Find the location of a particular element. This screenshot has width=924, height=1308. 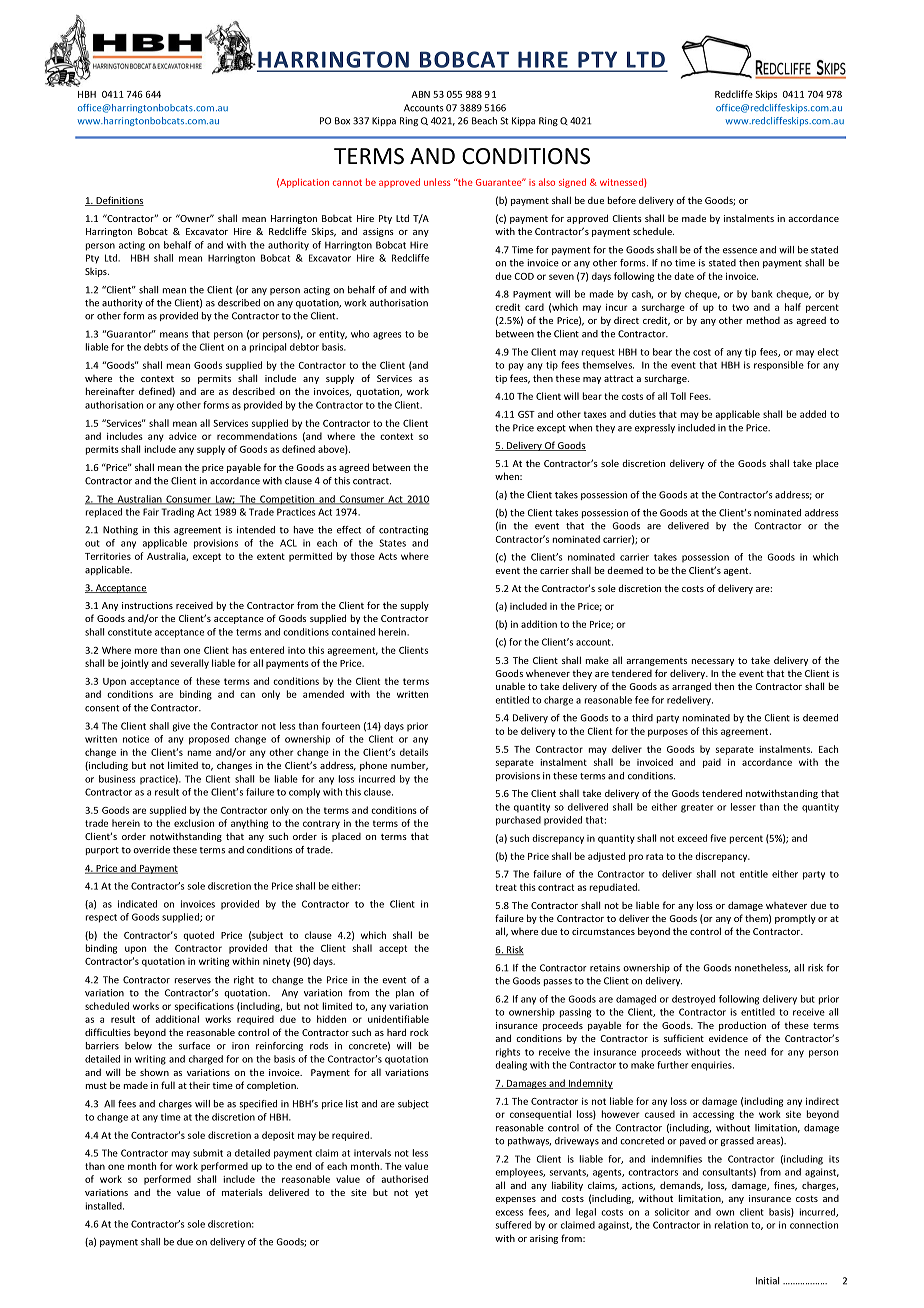

before is located at coordinates (622, 200).
